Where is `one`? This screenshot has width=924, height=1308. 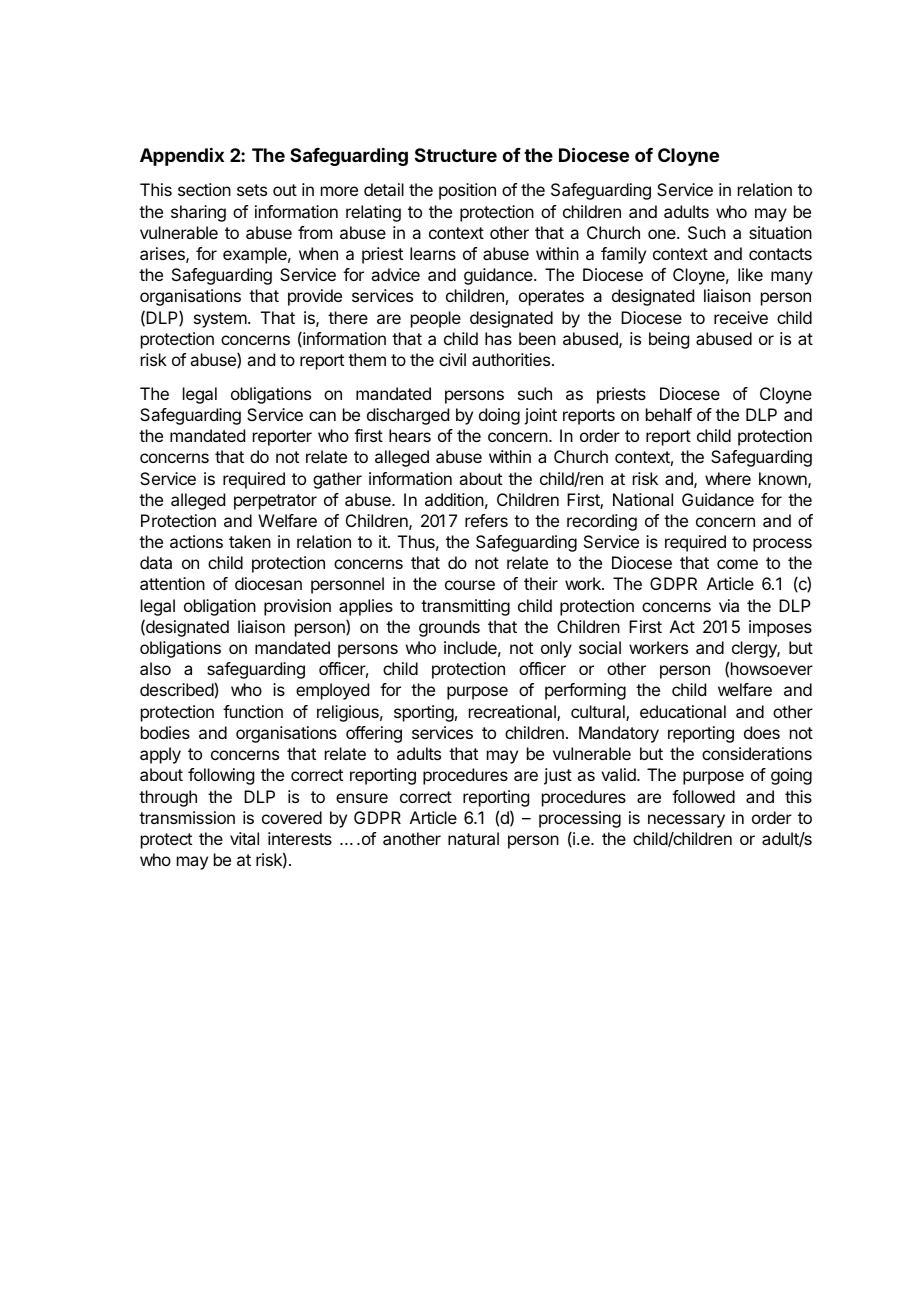 one is located at coordinates (663, 234).
